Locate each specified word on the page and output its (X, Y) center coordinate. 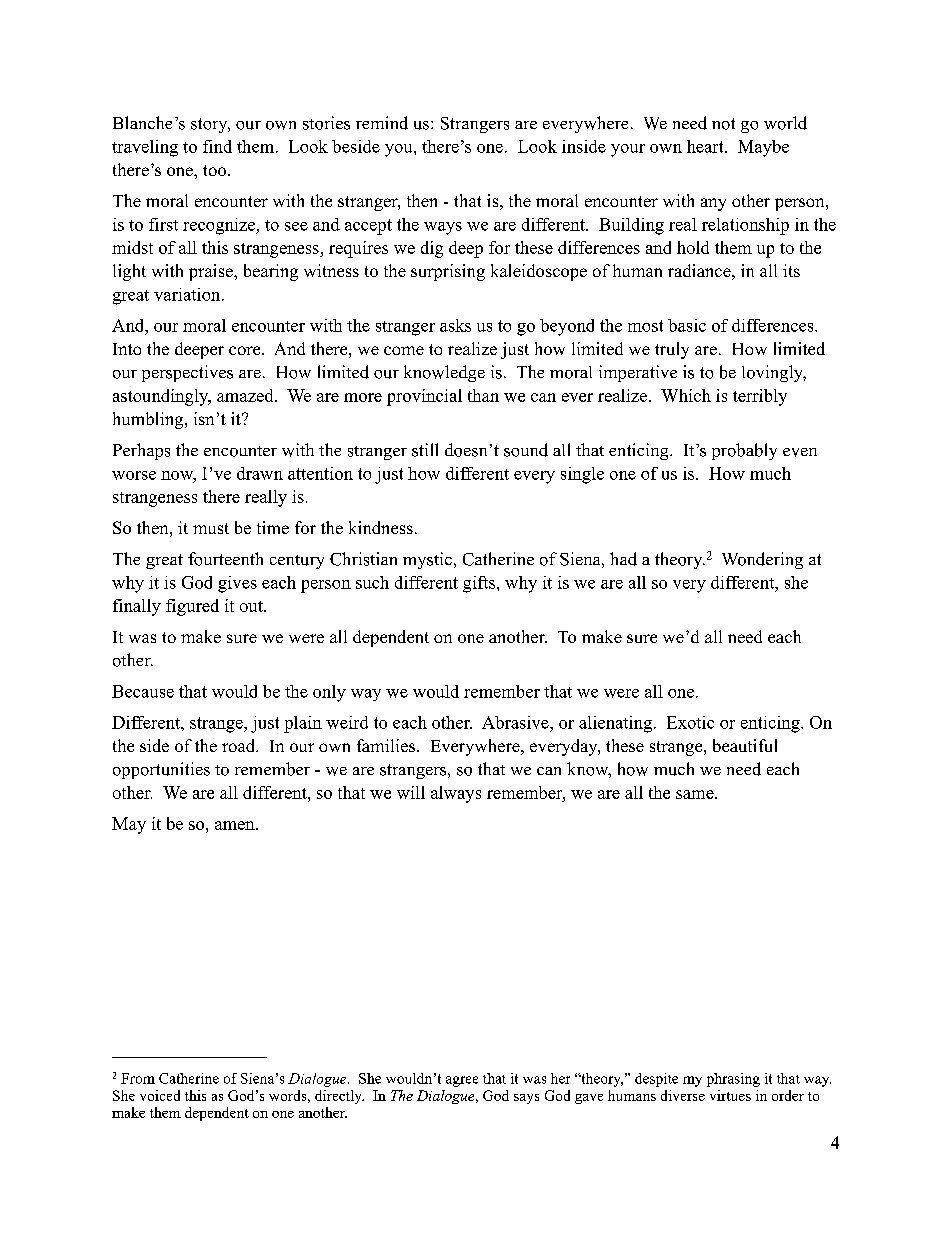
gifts (480, 584)
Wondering (762, 560)
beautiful (745, 745)
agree (462, 1081)
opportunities (161, 770)
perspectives (187, 373)
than (483, 395)
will (411, 792)
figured (192, 607)
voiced (160, 1095)
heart (706, 146)
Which (686, 395)
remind (382, 123)
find (217, 146)
